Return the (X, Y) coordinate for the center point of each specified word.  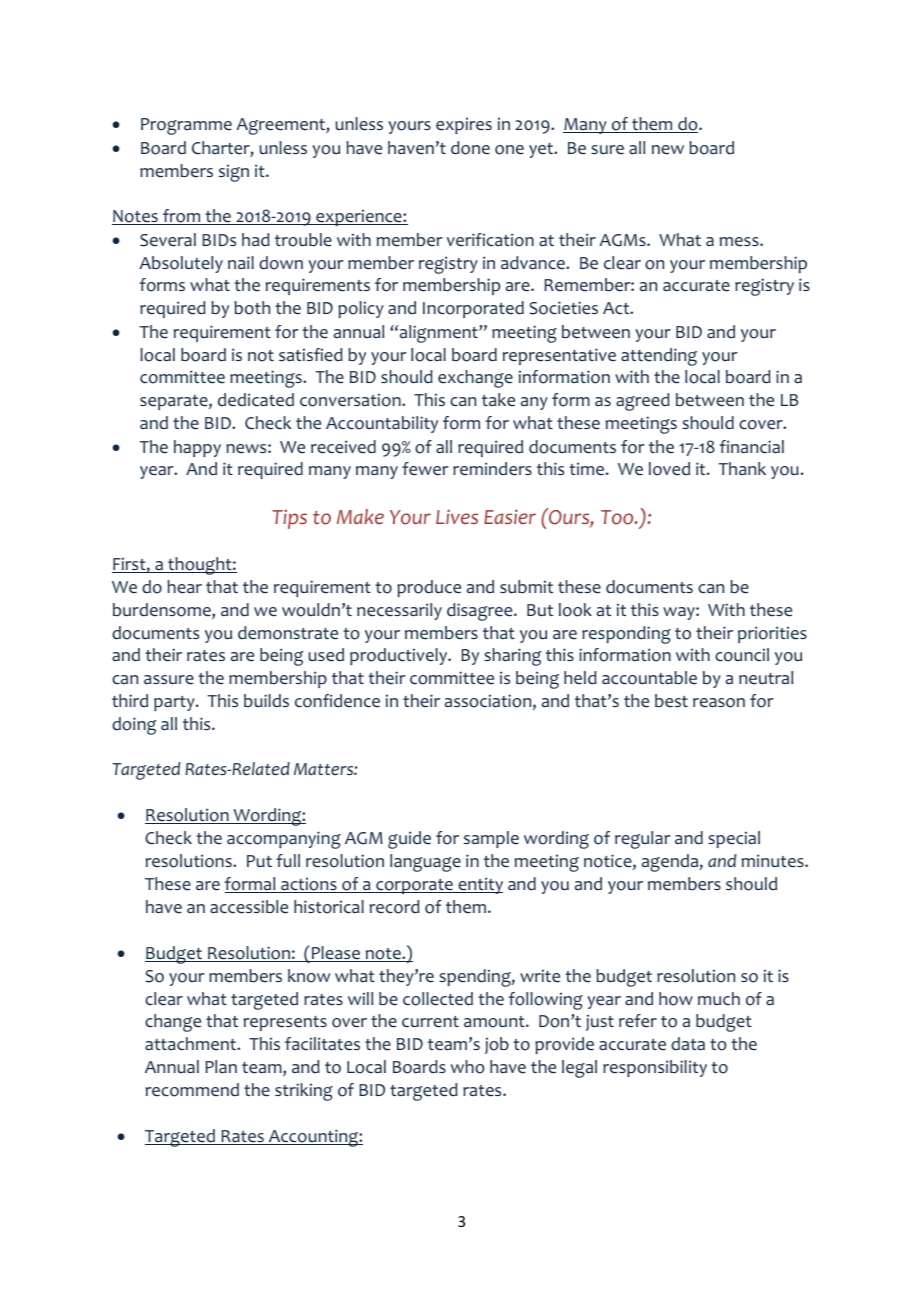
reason (719, 703)
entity (479, 885)
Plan (221, 1066)
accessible (249, 907)
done (470, 148)
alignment (438, 334)
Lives (457, 516)
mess (740, 242)
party (175, 703)
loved (669, 469)
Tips (290, 519)
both (252, 308)
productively (400, 656)
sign (234, 173)
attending (659, 357)
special (734, 839)
